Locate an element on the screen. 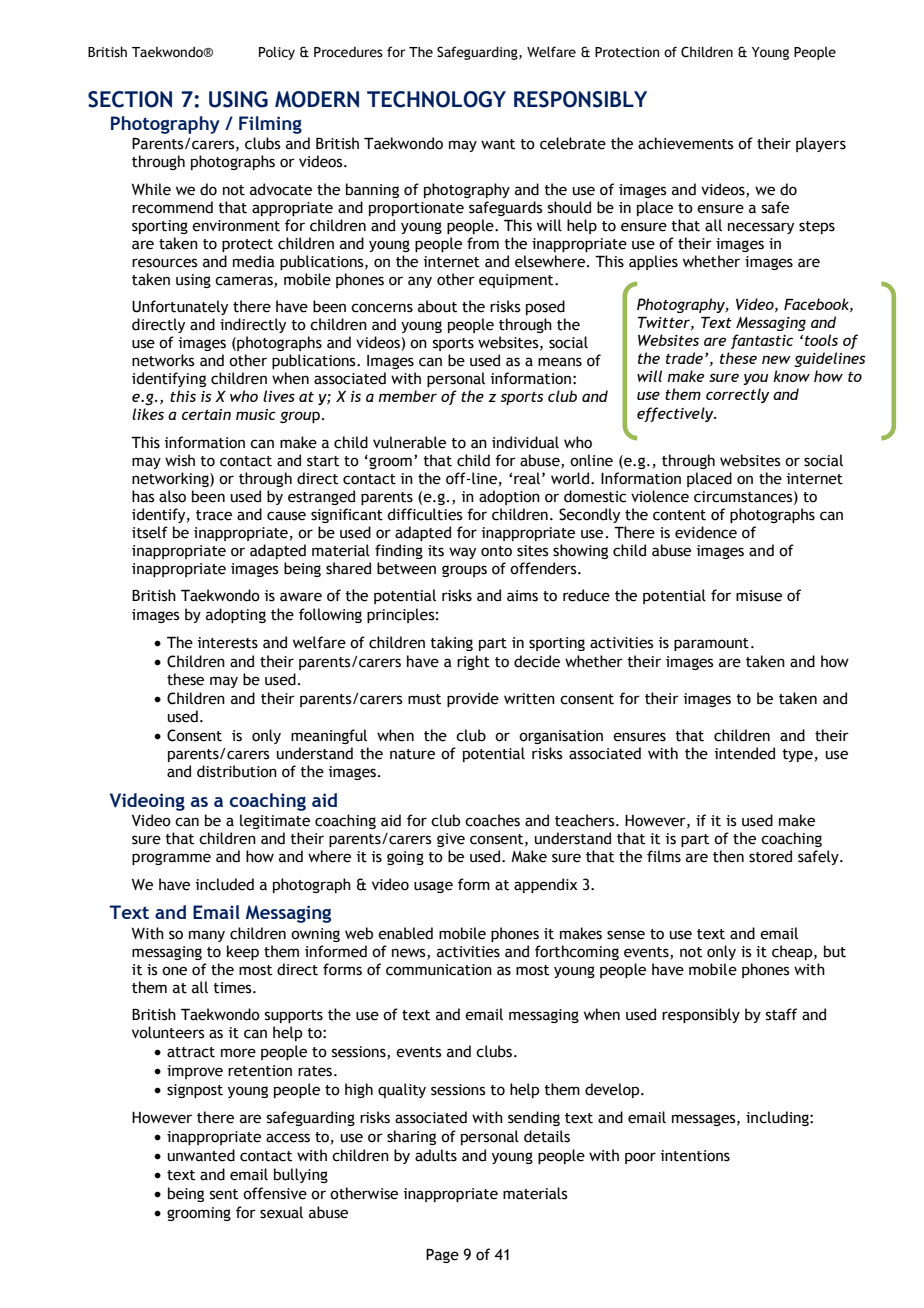 This screenshot has height=1308, width=924. paramount is located at coordinates (711, 644).
